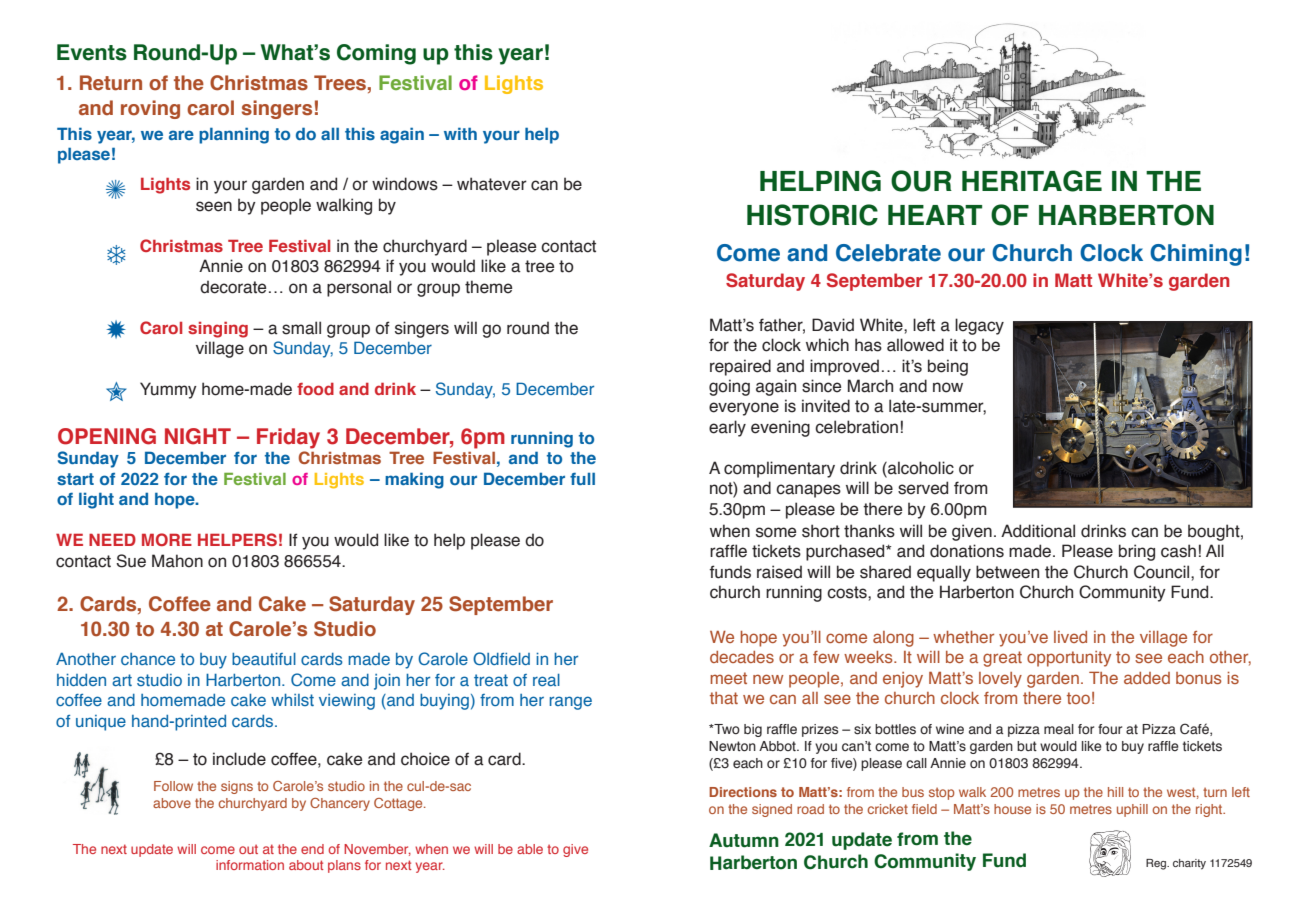  What do you see at coordinates (1069, 659) in the screenshot?
I see `opportunity` at bounding box center [1069, 659].
